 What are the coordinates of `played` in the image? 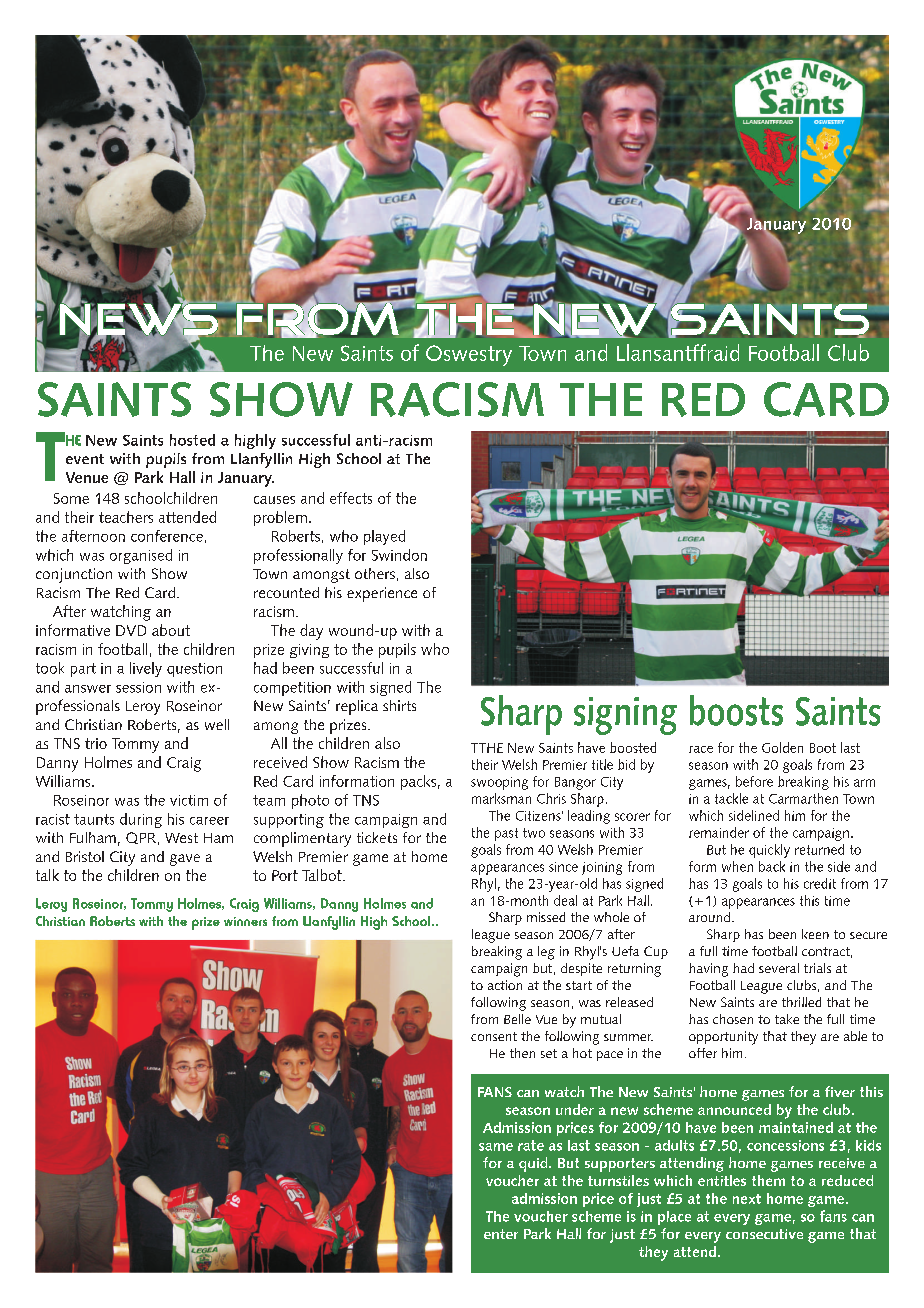 It's located at (384, 537).
